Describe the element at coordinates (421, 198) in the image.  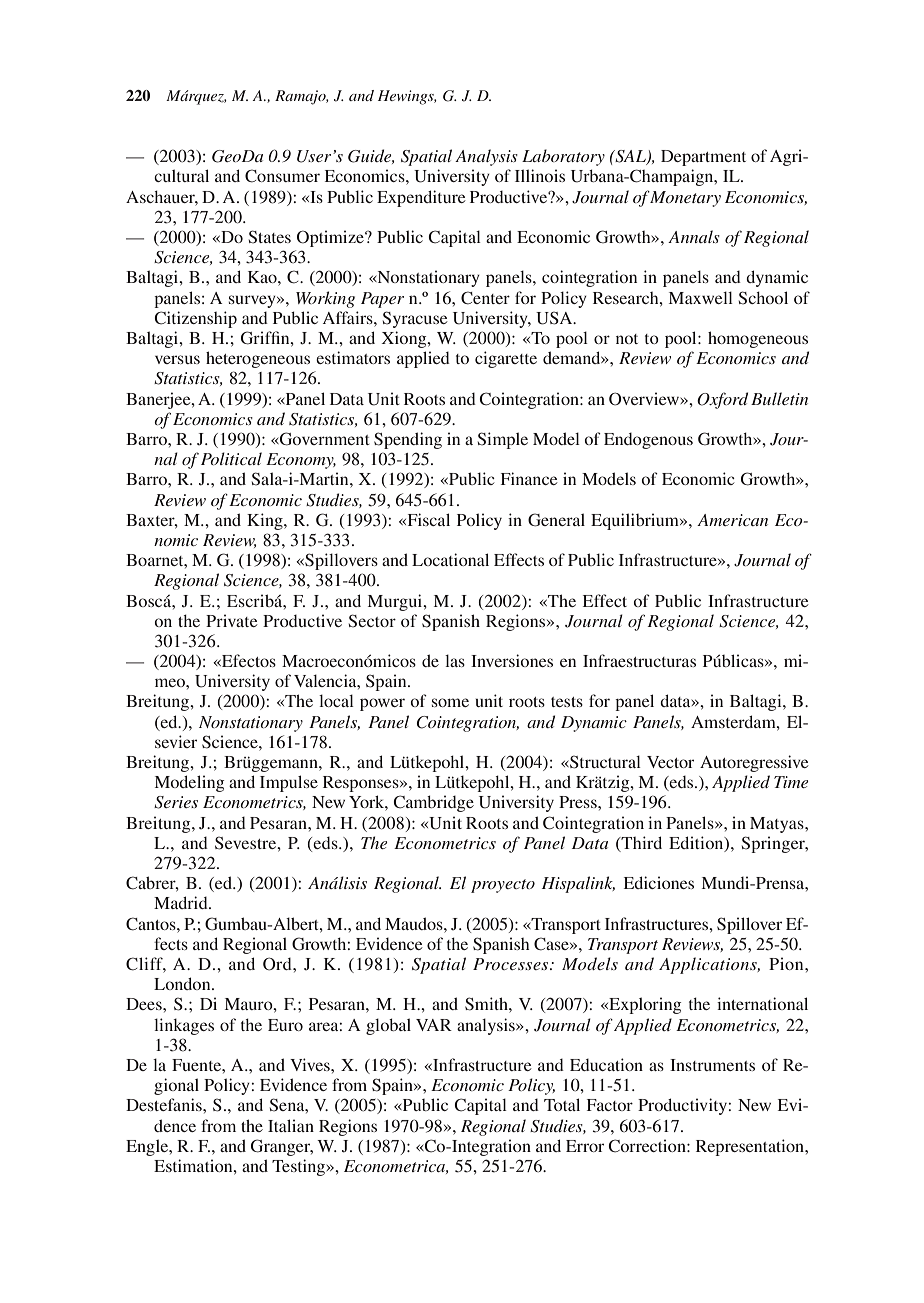
I see `Expenditure` at that location.
